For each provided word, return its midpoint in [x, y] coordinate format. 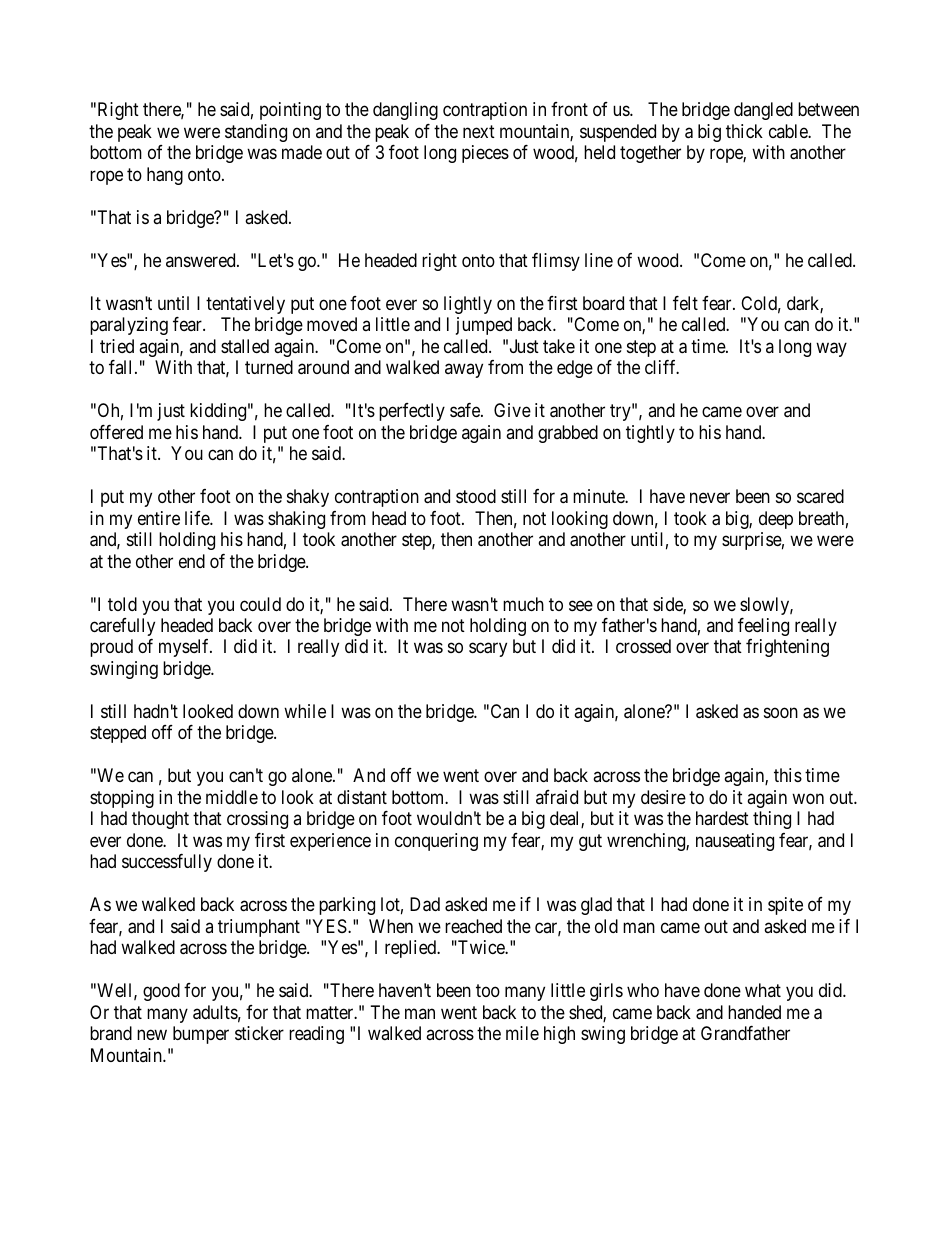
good [161, 992]
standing [256, 133]
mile [522, 1033]
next [479, 131]
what [763, 990]
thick [744, 131]
